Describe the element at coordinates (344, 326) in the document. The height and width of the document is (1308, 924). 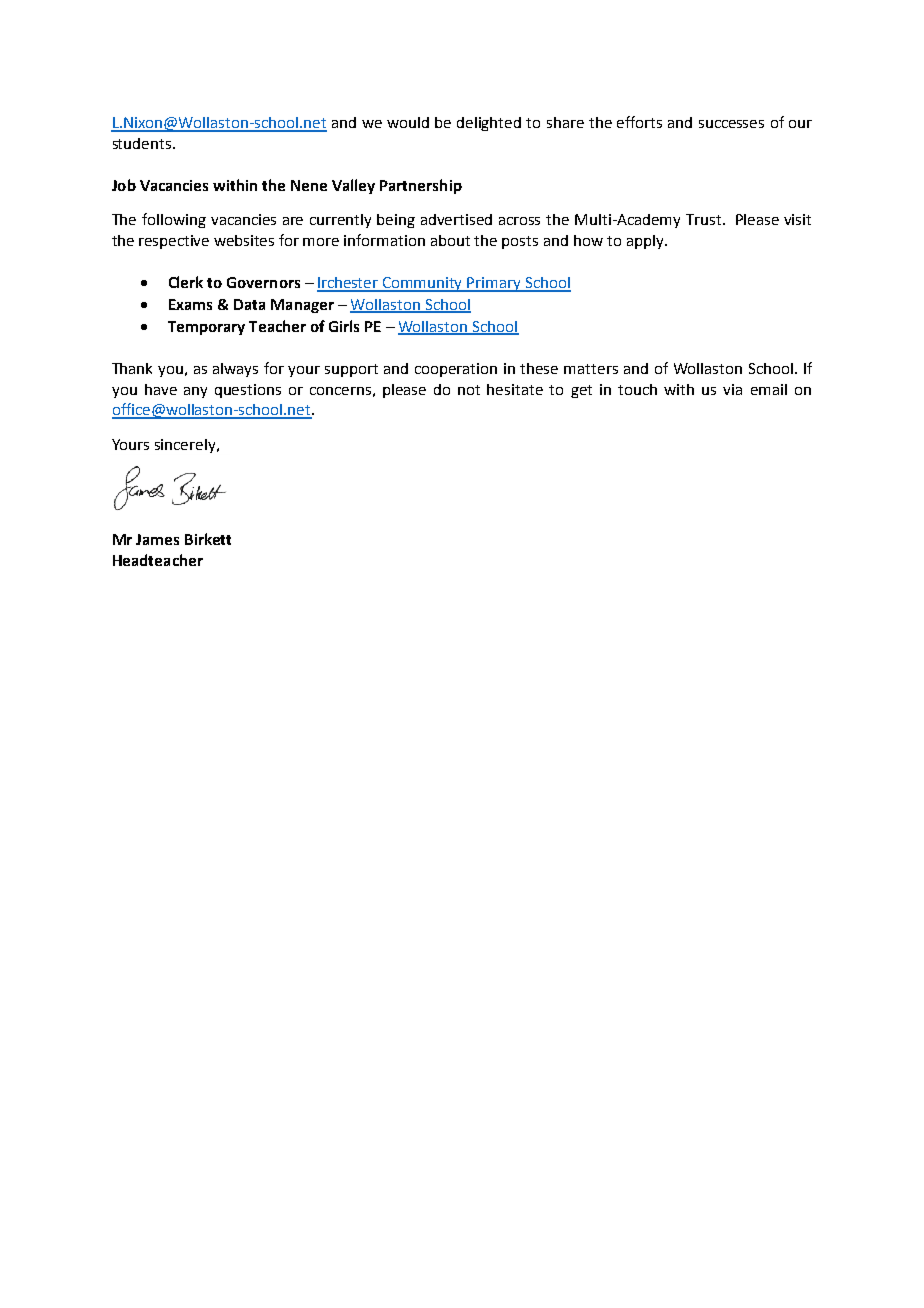
I see `Girls` at that location.
